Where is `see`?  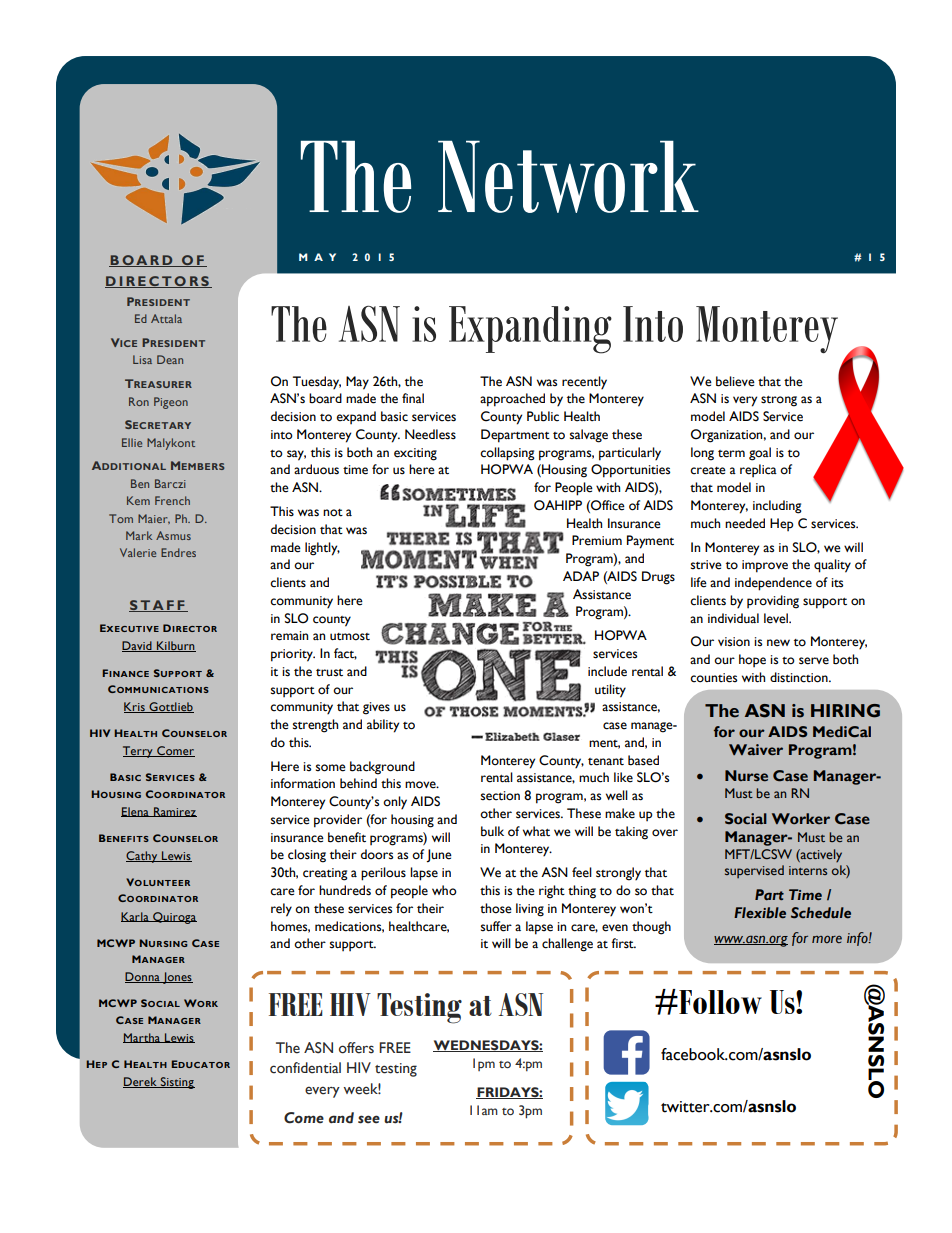
see is located at coordinates (369, 1119).
